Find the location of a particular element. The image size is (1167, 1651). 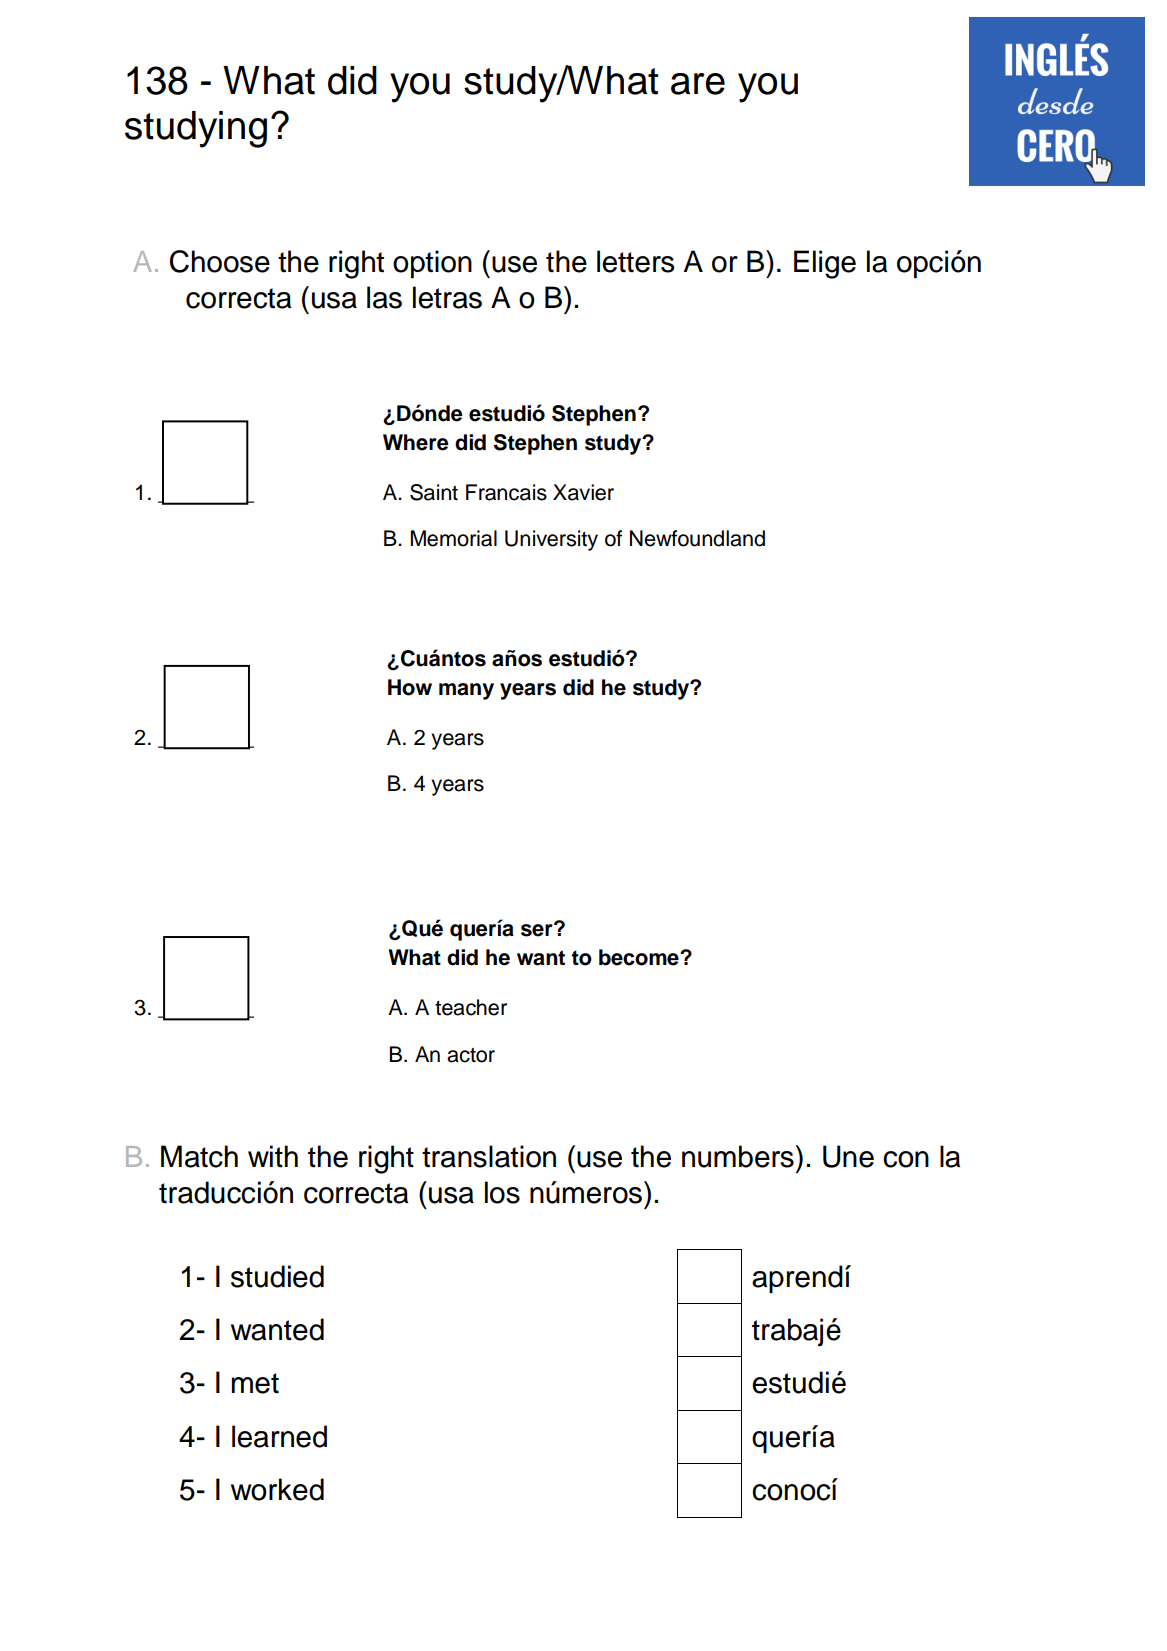

become is located at coordinates (640, 957).
